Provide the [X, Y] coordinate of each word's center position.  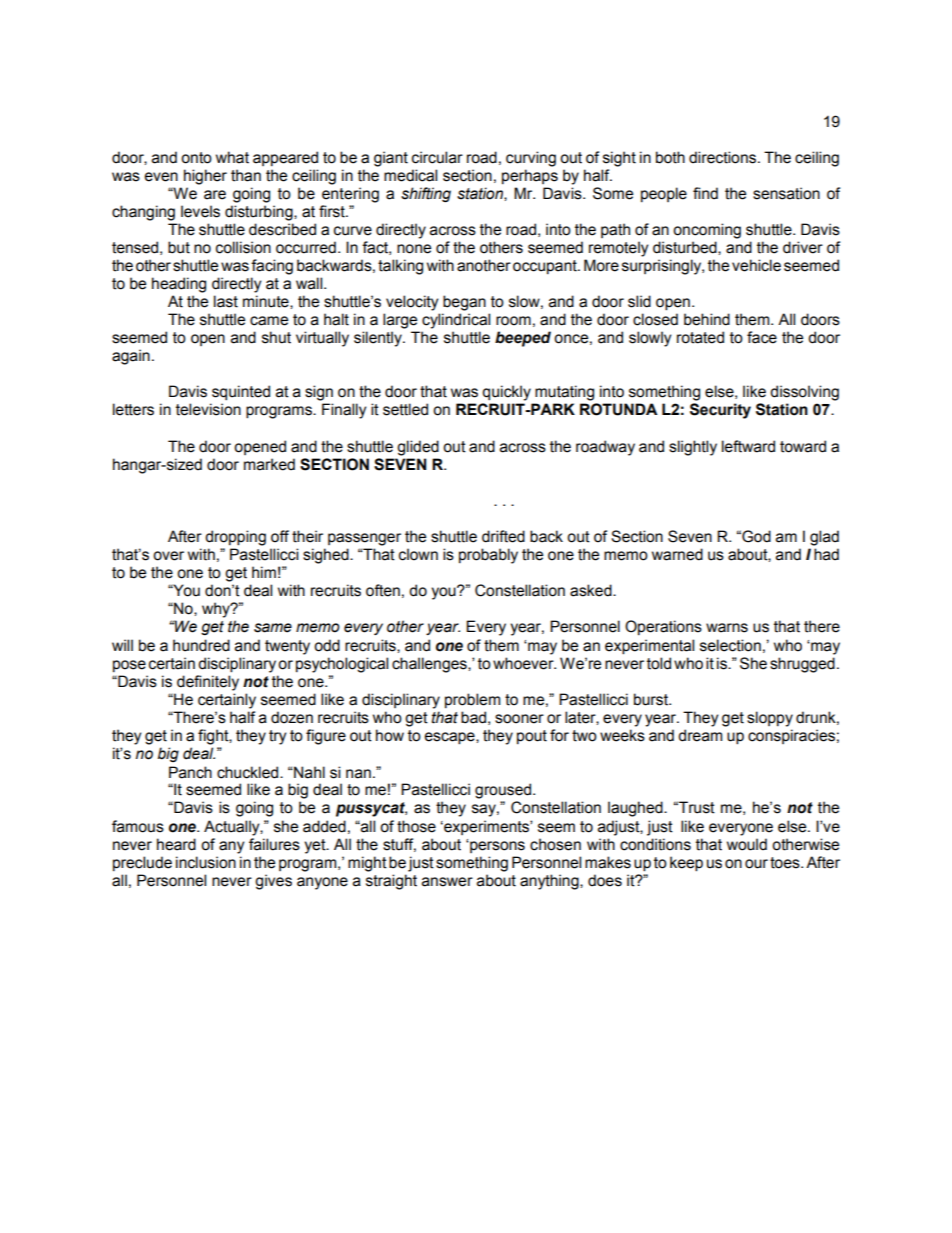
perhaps [530, 176]
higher [205, 177]
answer [447, 882]
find [705, 193]
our [756, 864]
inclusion [206, 862]
